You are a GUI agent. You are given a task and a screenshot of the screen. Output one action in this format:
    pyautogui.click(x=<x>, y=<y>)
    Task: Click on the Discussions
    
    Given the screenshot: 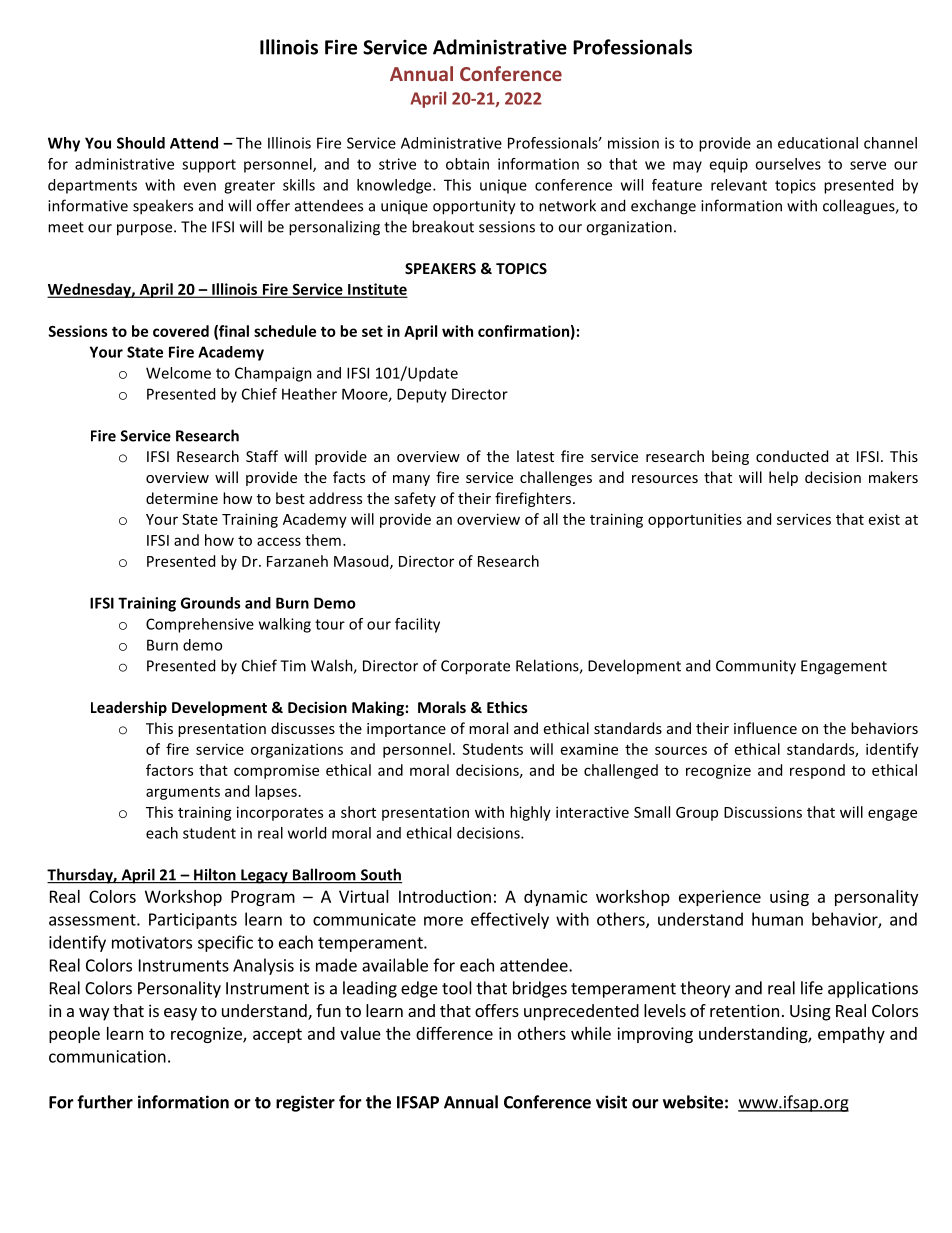 What is the action you would take?
    pyautogui.click(x=763, y=812)
